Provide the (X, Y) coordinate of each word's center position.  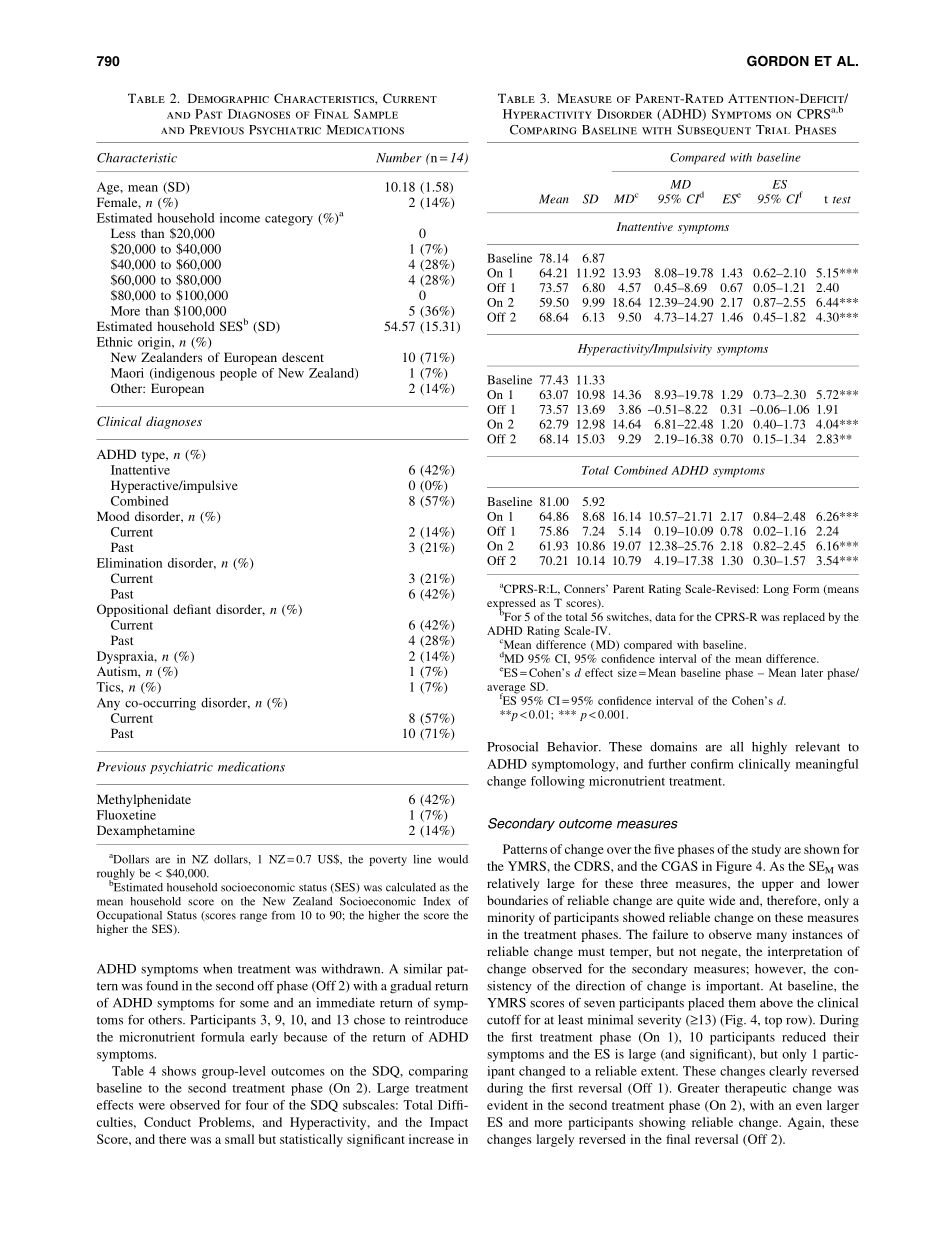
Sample (376, 114)
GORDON (778, 61)
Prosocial (512, 747)
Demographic (228, 98)
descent (303, 357)
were (152, 1106)
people (238, 374)
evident (507, 1105)
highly (769, 748)
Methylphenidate (144, 800)
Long (776, 590)
